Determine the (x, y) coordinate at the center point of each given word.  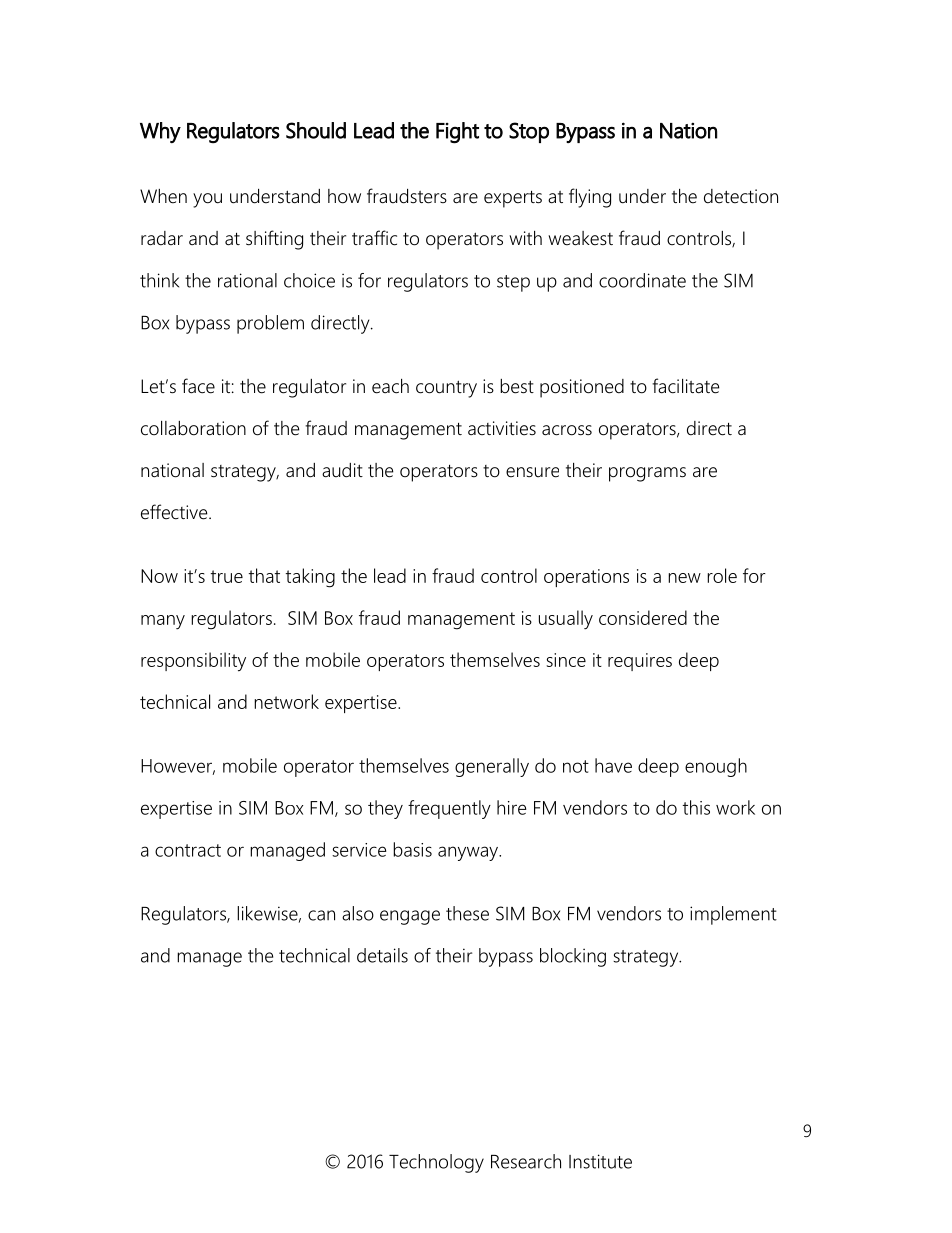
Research (526, 1161)
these (467, 913)
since (566, 660)
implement (733, 915)
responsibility (193, 662)
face (198, 386)
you (207, 200)
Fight (457, 133)
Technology (436, 1163)
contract (188, 850)
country (446, 389)
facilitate (685, 386)
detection (741, 196)
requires (640, 662)
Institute (600, 1161)
